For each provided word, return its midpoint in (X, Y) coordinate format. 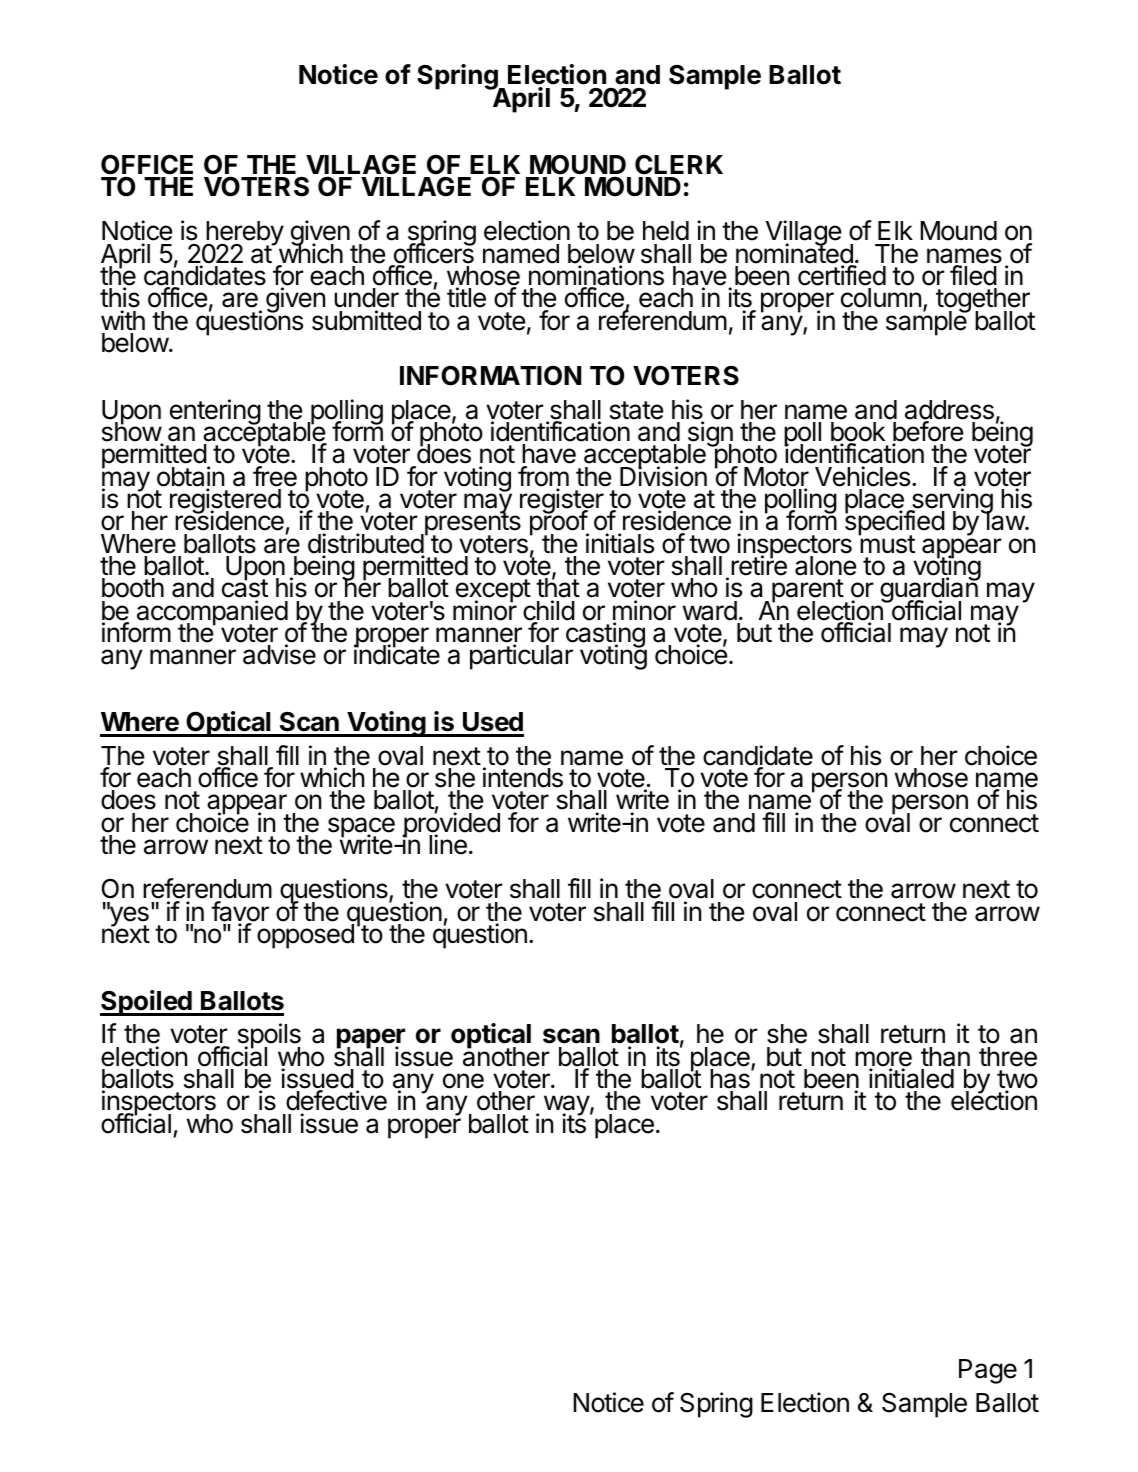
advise (279, 654)
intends (523, 777)
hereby (244, 235)
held (666, 231)
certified (842, 275)
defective (336, 1102)
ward (710, 611)
